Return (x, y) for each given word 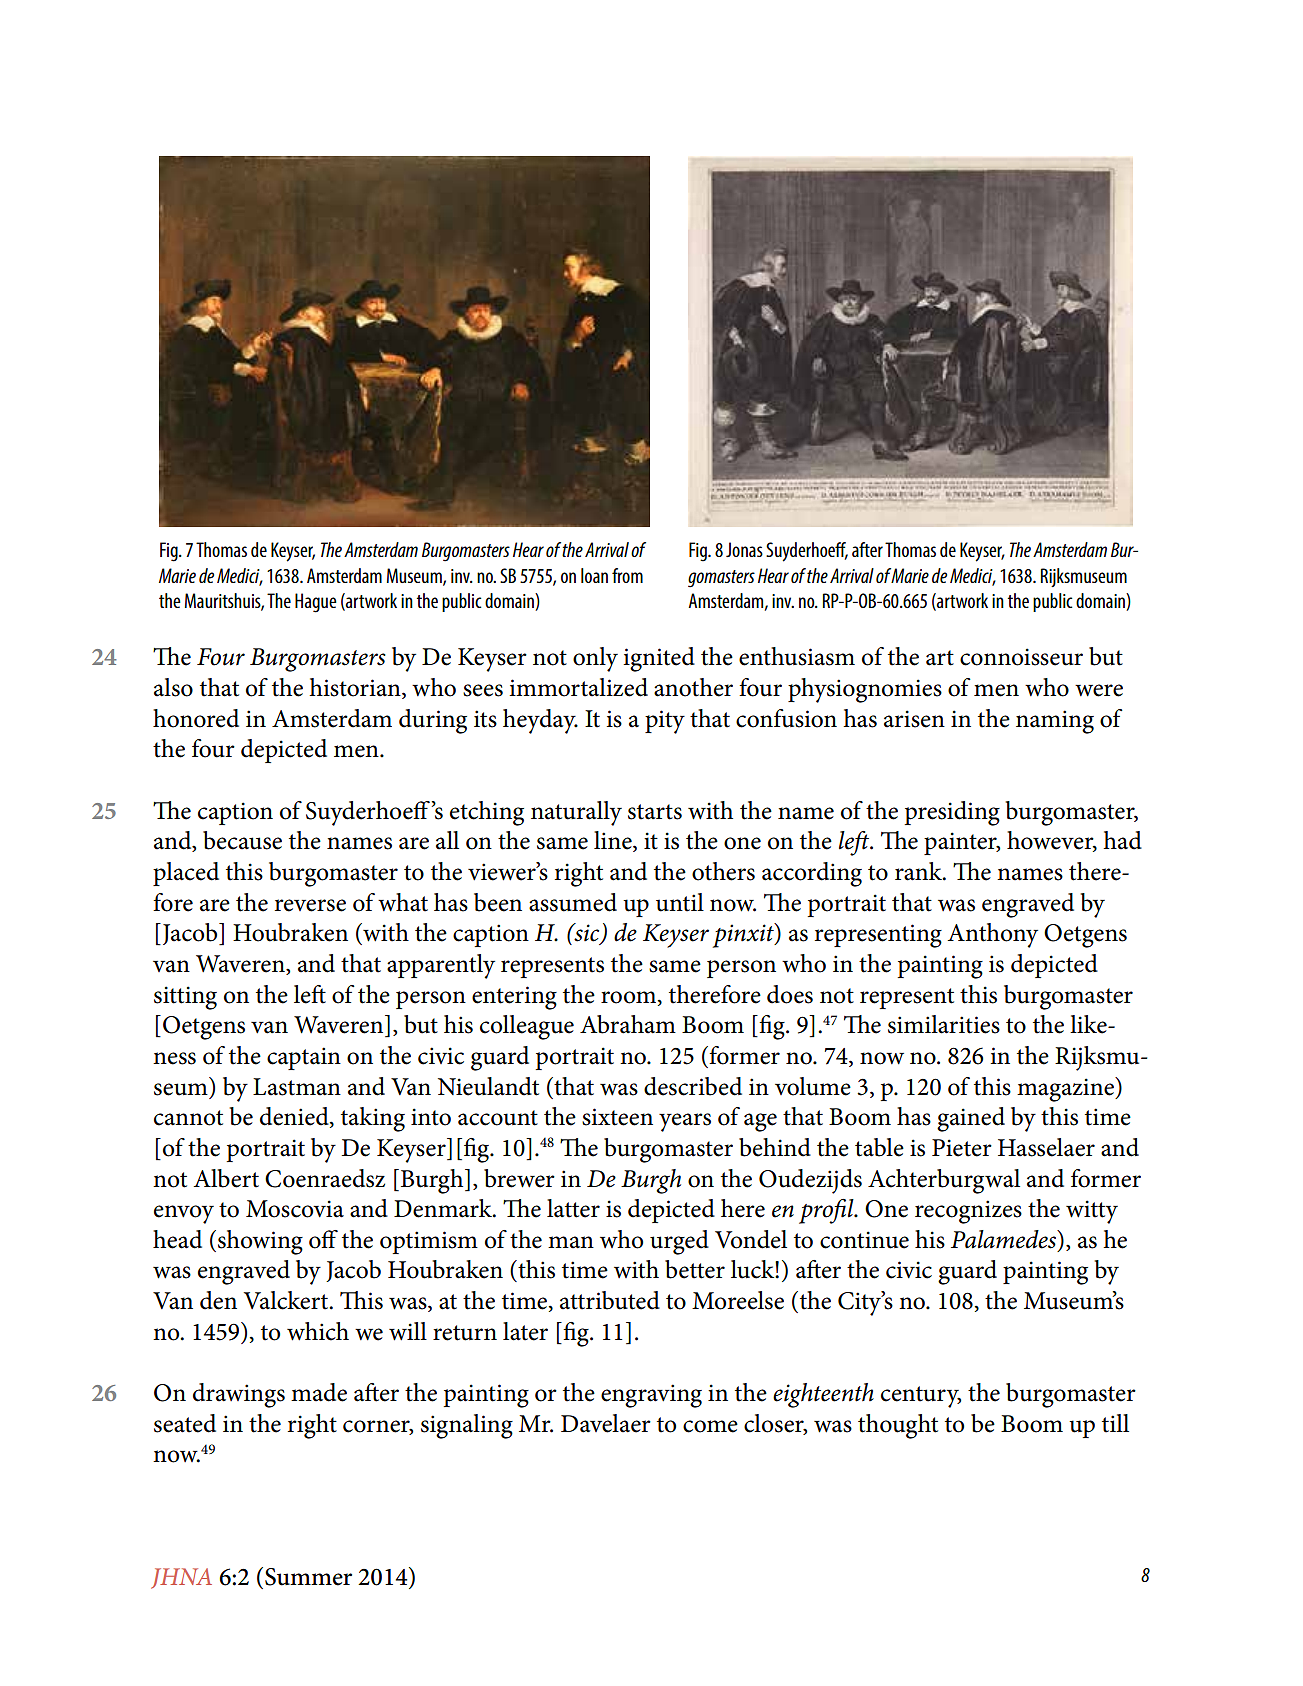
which (318, 1331)
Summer (308, 1577)
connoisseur (1021, 657)
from (627, 575)
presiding (952, 813)
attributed (610, 1300)
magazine (1066, 1089)
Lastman (297, 1087)
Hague (316, 603)
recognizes (968, 1212)
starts (655, 812)
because (242, 840)
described (693, 1086)
